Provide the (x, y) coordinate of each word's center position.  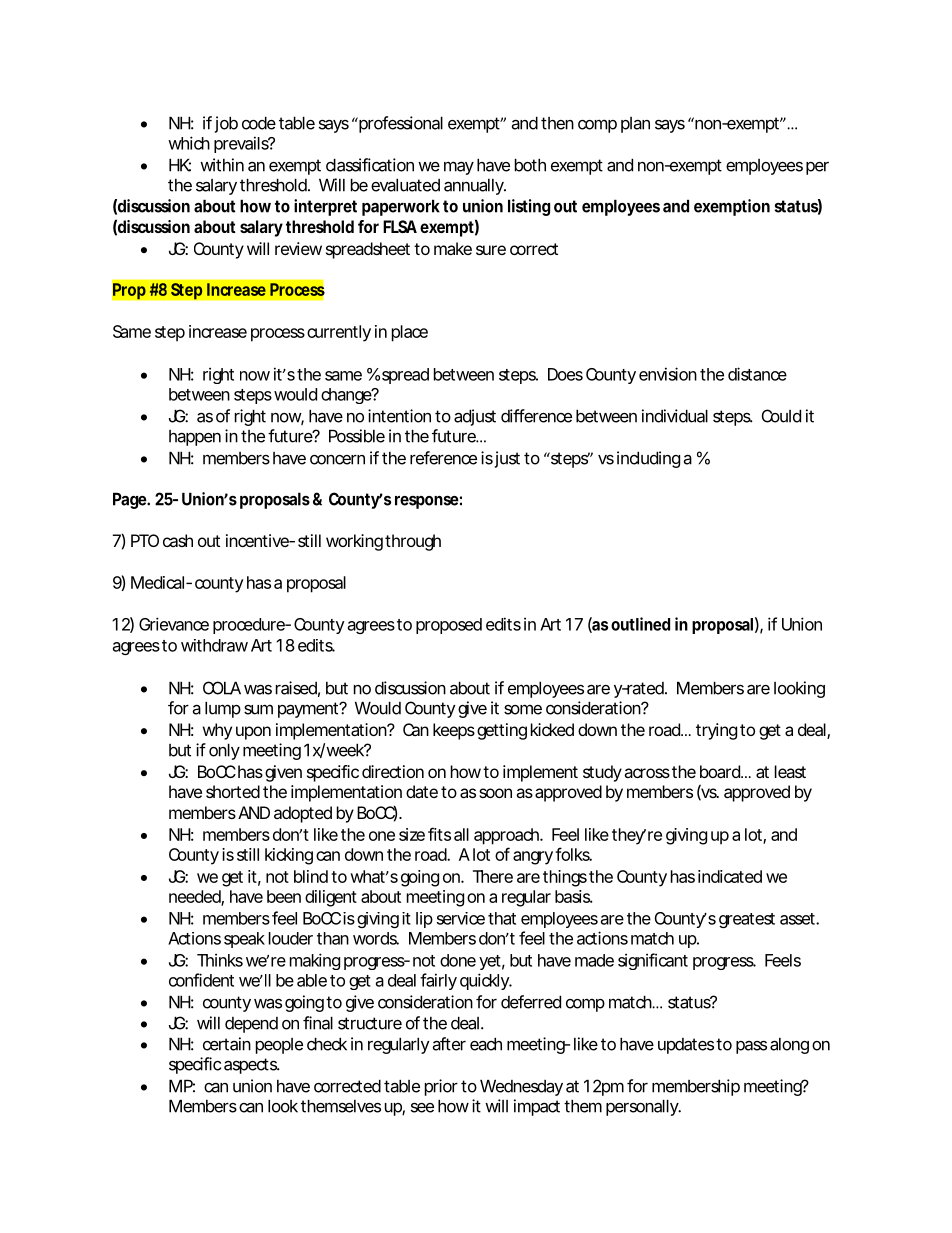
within (222, 165)
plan (635, 125)
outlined (640, 624)
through (413, 542)
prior (441, 1087)
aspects (251, 1066)
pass (751, 1047)
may (459, 168)
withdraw (214, 645)
